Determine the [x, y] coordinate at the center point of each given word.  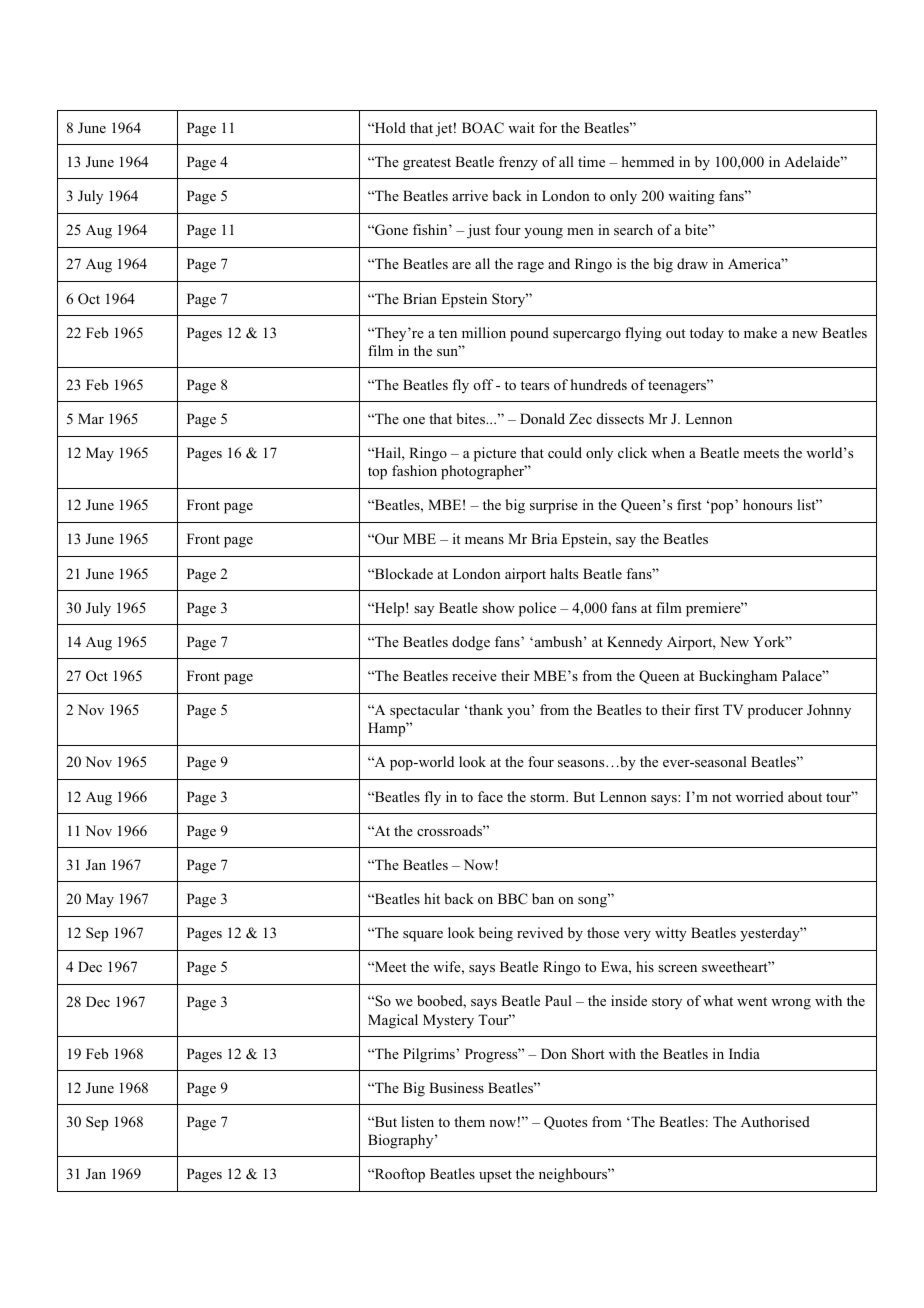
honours [767, 504]
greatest [427, 164]
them [469, 1121]
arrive [470, 195]
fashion [414, 470]
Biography [402, 1141]
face [490, 796]
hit [432, 898]
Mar [91, 418]
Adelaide [813, 161]
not [721, 797]
